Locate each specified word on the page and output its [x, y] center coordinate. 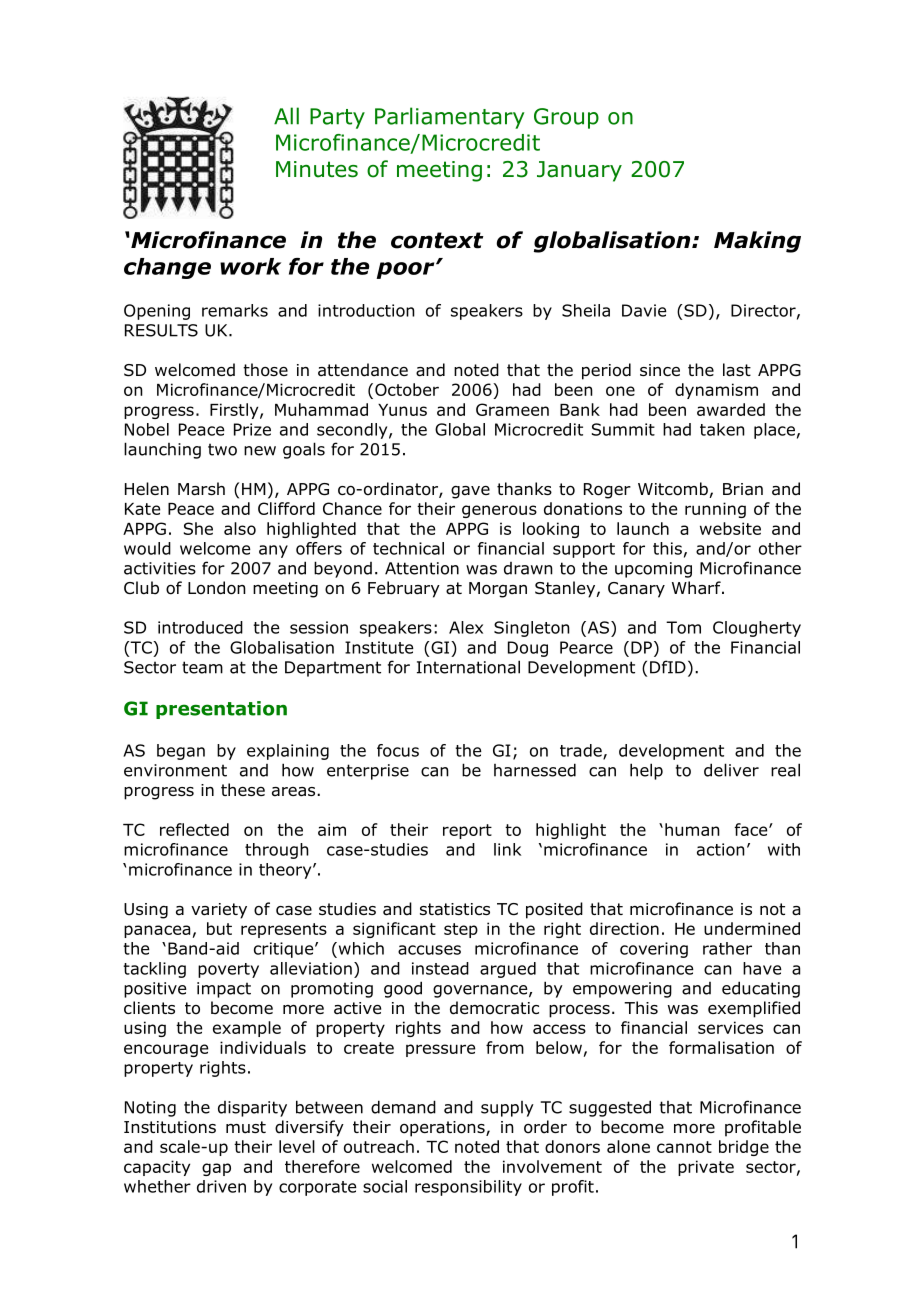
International [468, 667]
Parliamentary [450, 118]
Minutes [317, 169]
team [202, 667]
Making [757, 242]
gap [216, 1169]
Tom [683, 627]
